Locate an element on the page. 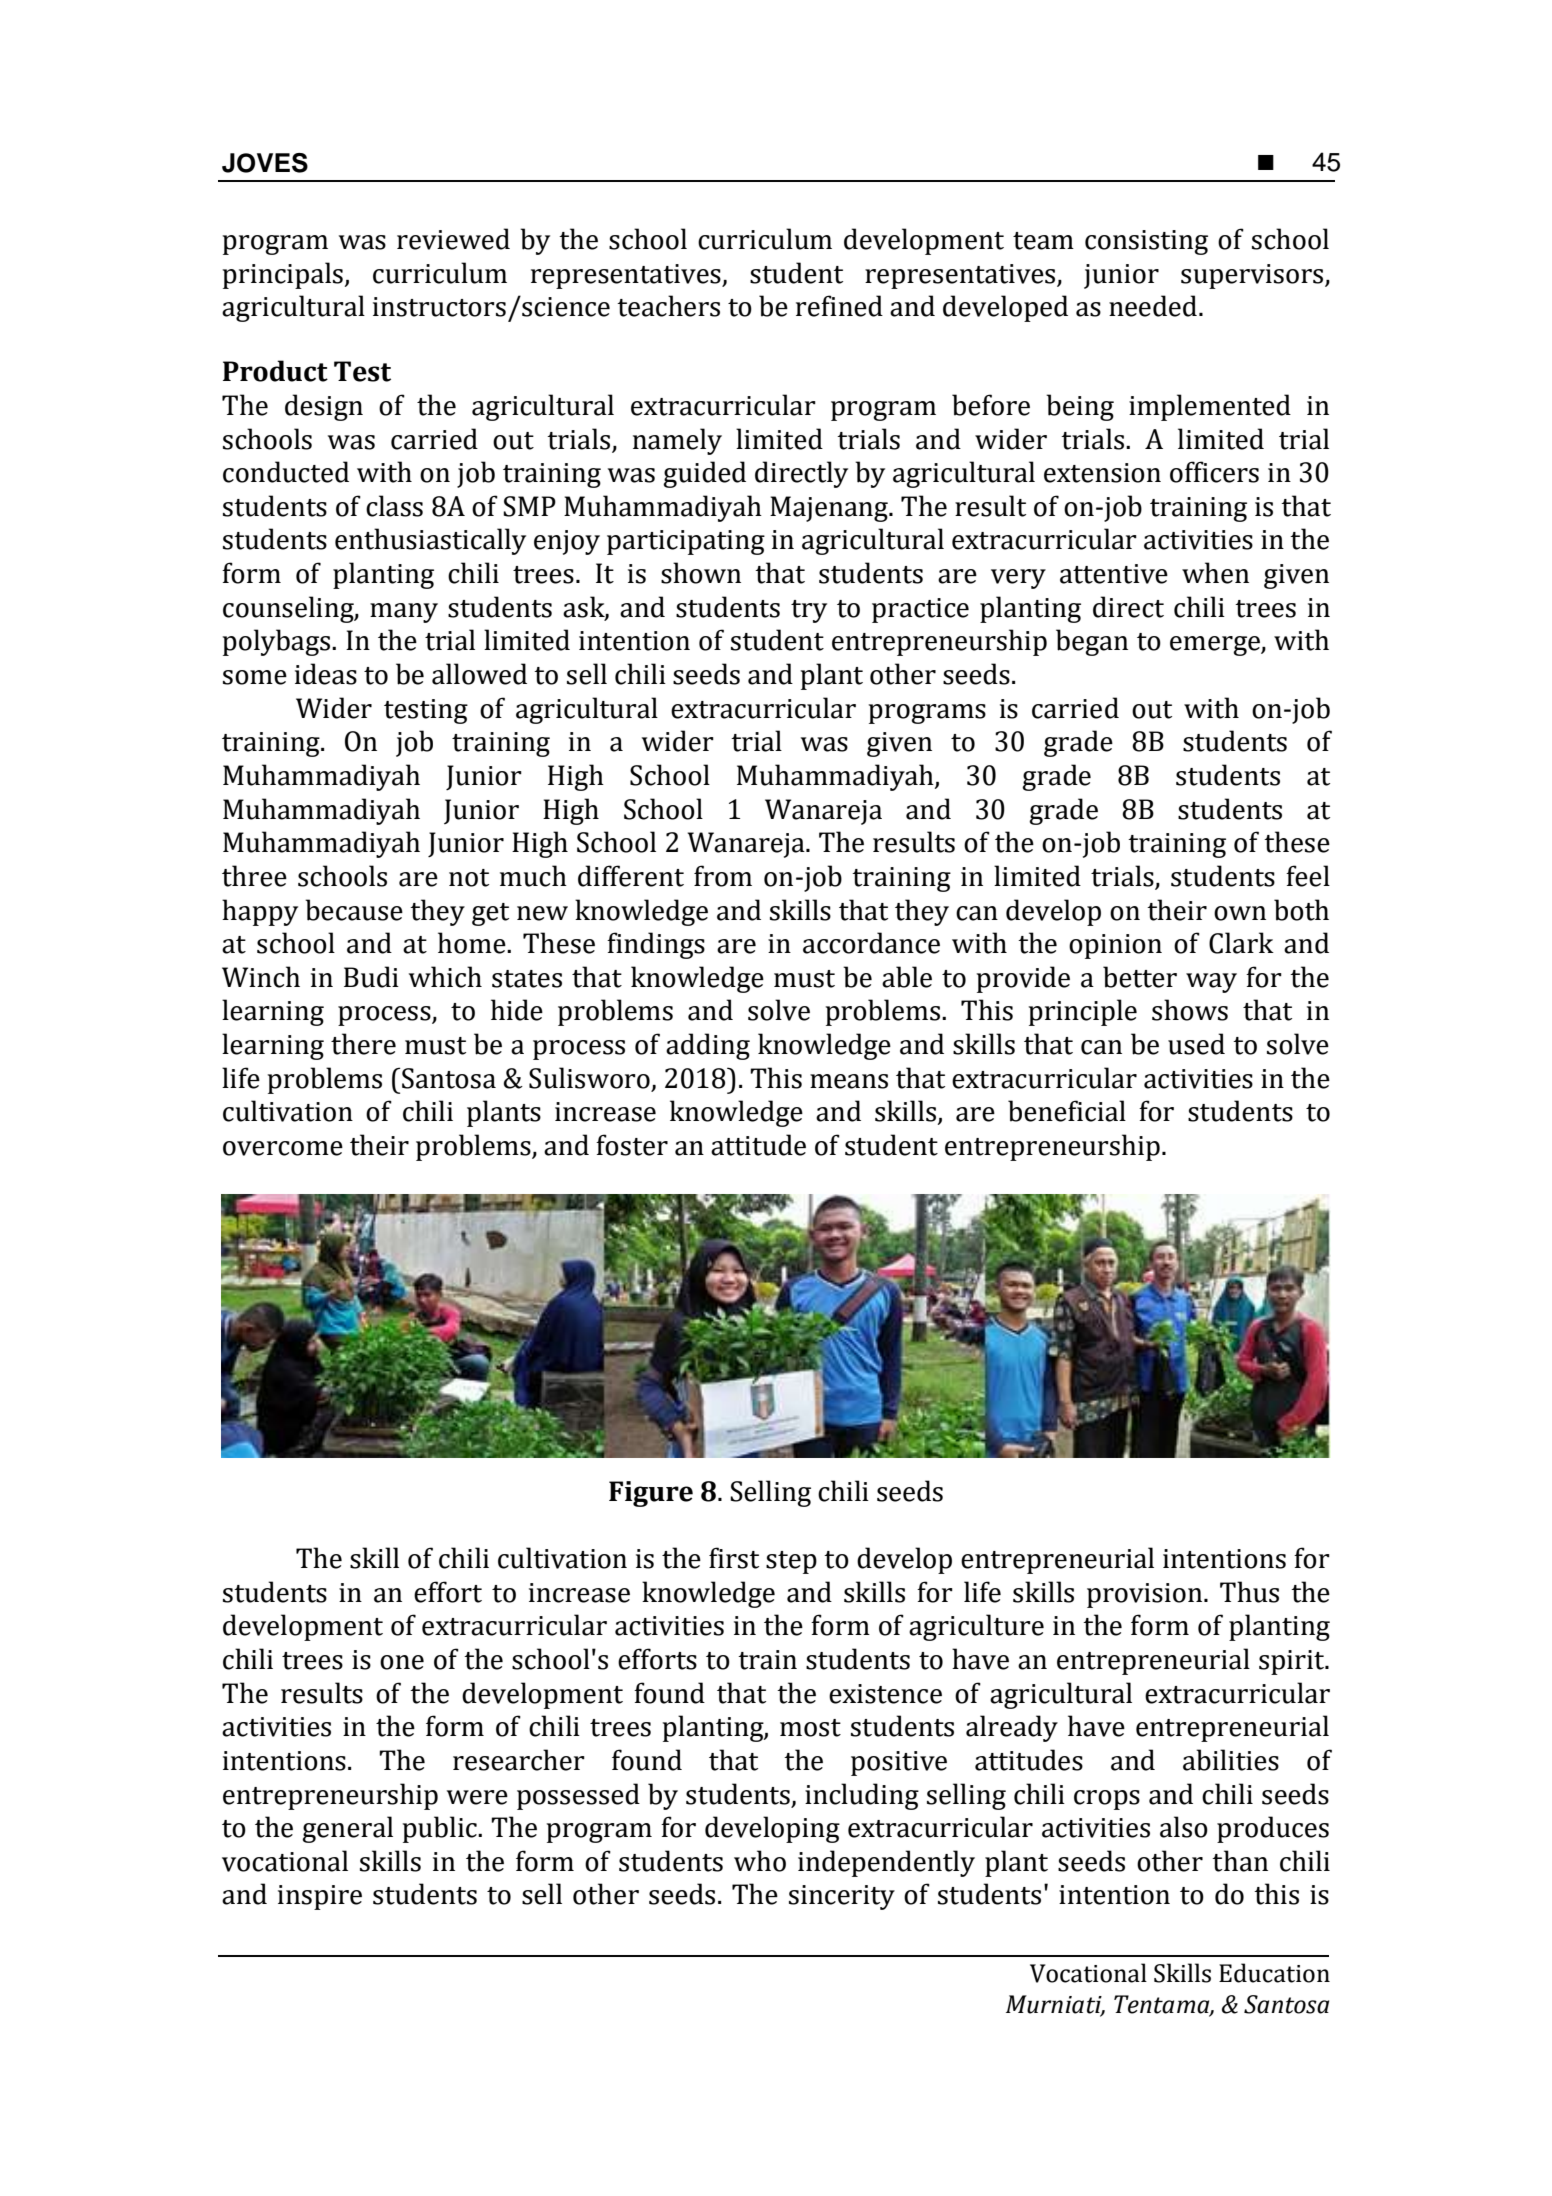 Image resolution: width=1552 pixels, height=2196 pixels. sincerity is located at coordinates (842, 1897).
